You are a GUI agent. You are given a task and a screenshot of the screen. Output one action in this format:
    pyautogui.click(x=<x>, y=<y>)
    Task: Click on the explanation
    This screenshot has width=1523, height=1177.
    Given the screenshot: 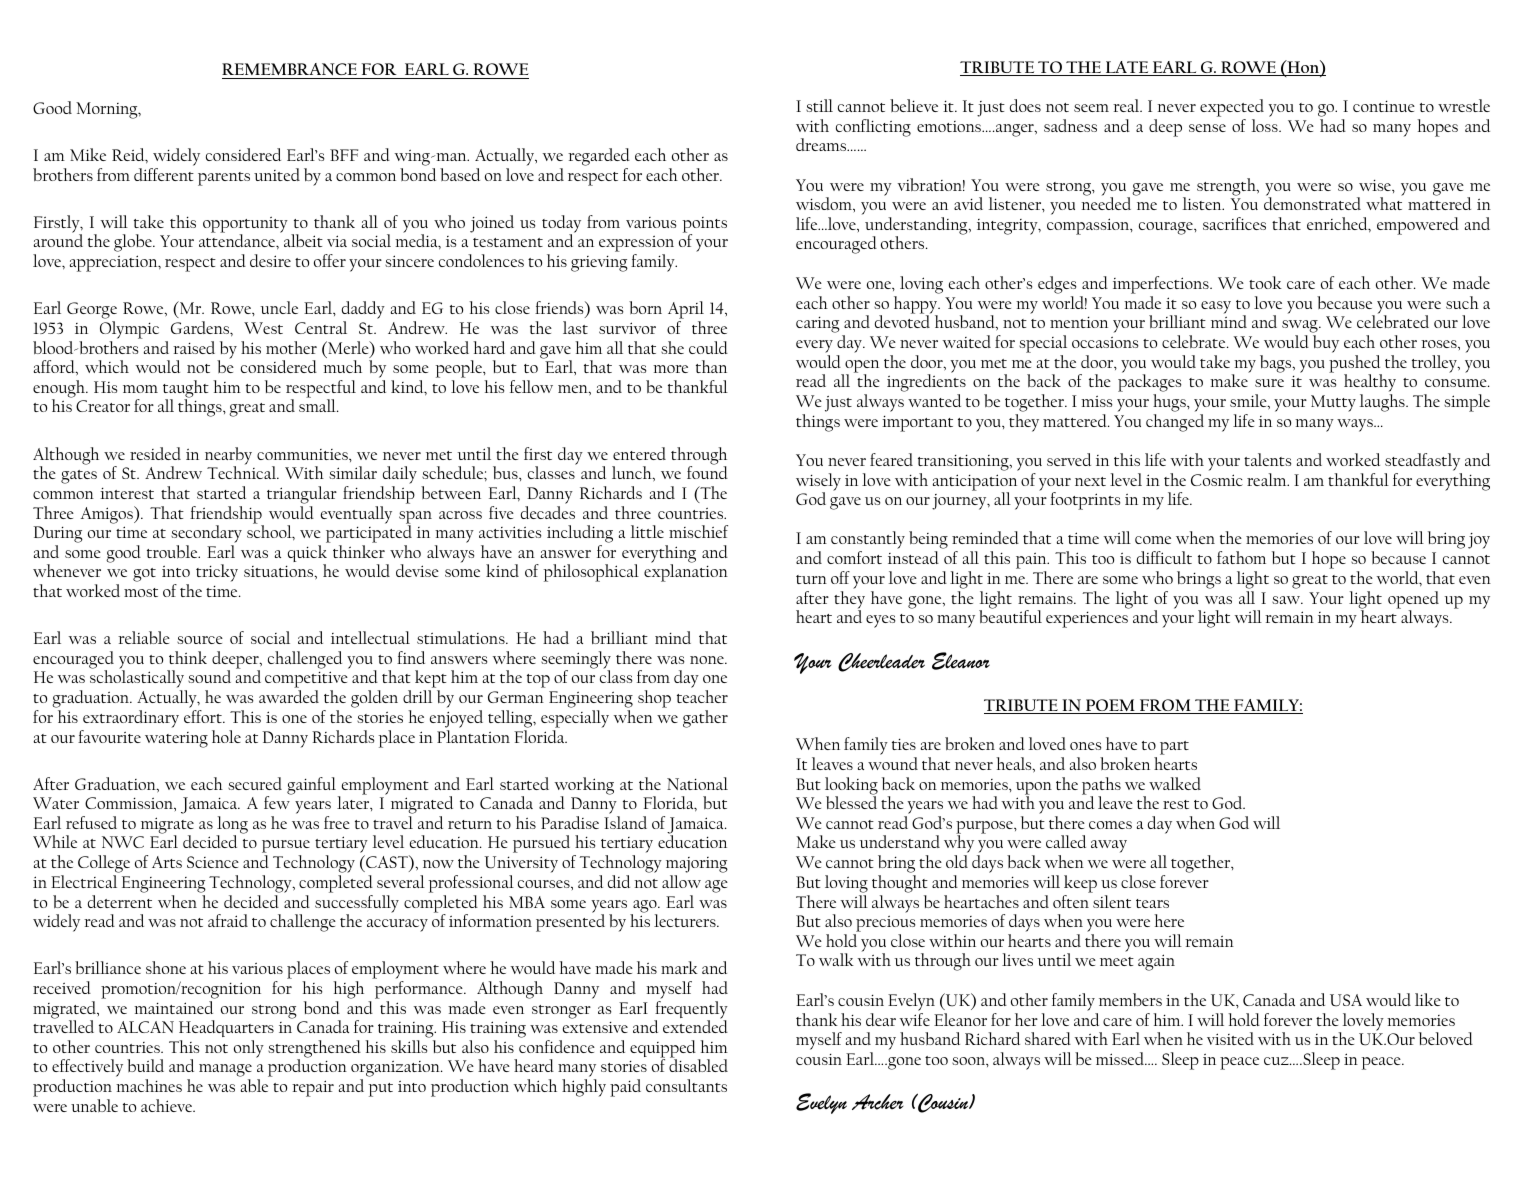 What is the action you would take?
    pyautogui.click(x=686, y=573)
